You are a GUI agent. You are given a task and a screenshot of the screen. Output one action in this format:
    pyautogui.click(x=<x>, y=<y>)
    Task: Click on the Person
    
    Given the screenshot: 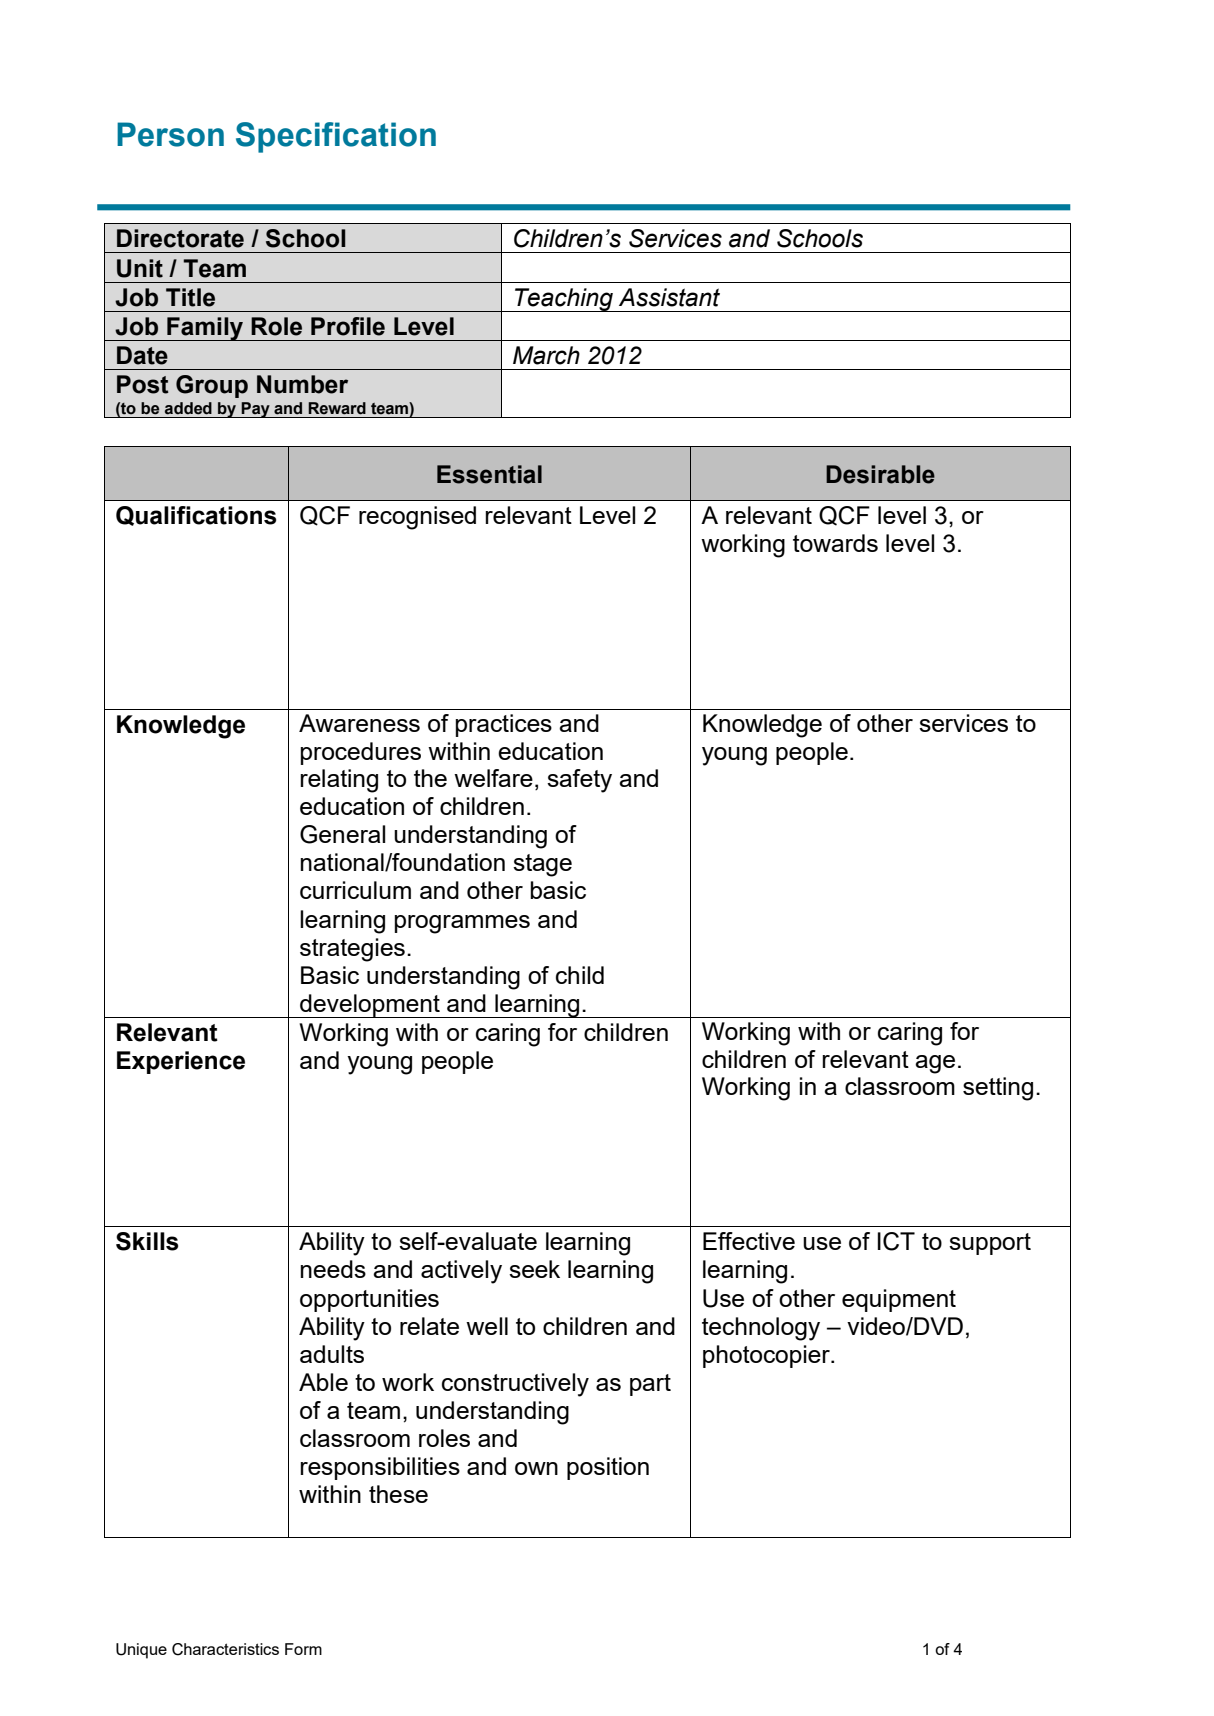 What is the action you would take?
    pyautogui.click(x=170, y=134)
